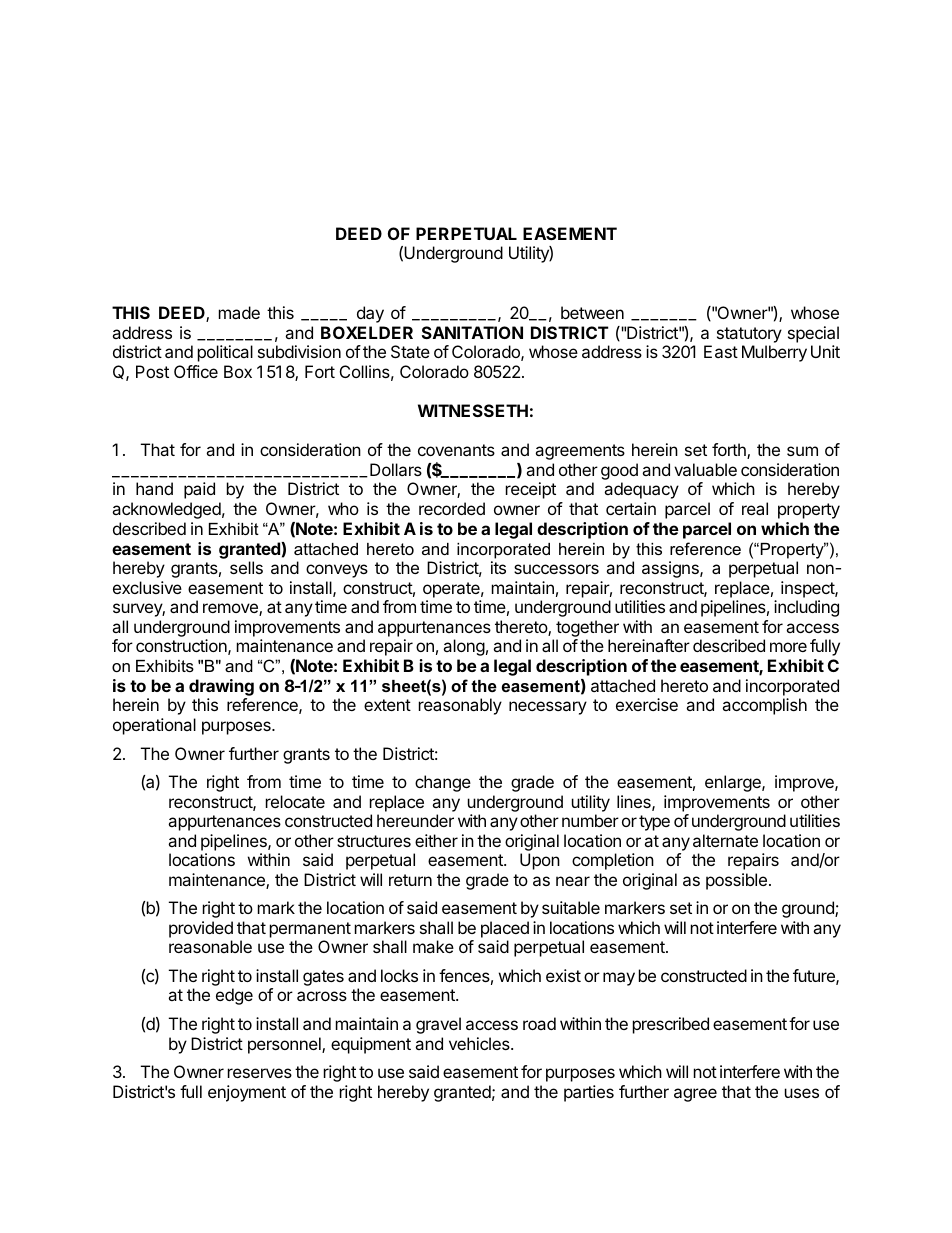 This page has width=952, height=1233. What do you see at coordinates (472, 332) in the page?
I see `SANITATION` at bounding box center [472, 332].
